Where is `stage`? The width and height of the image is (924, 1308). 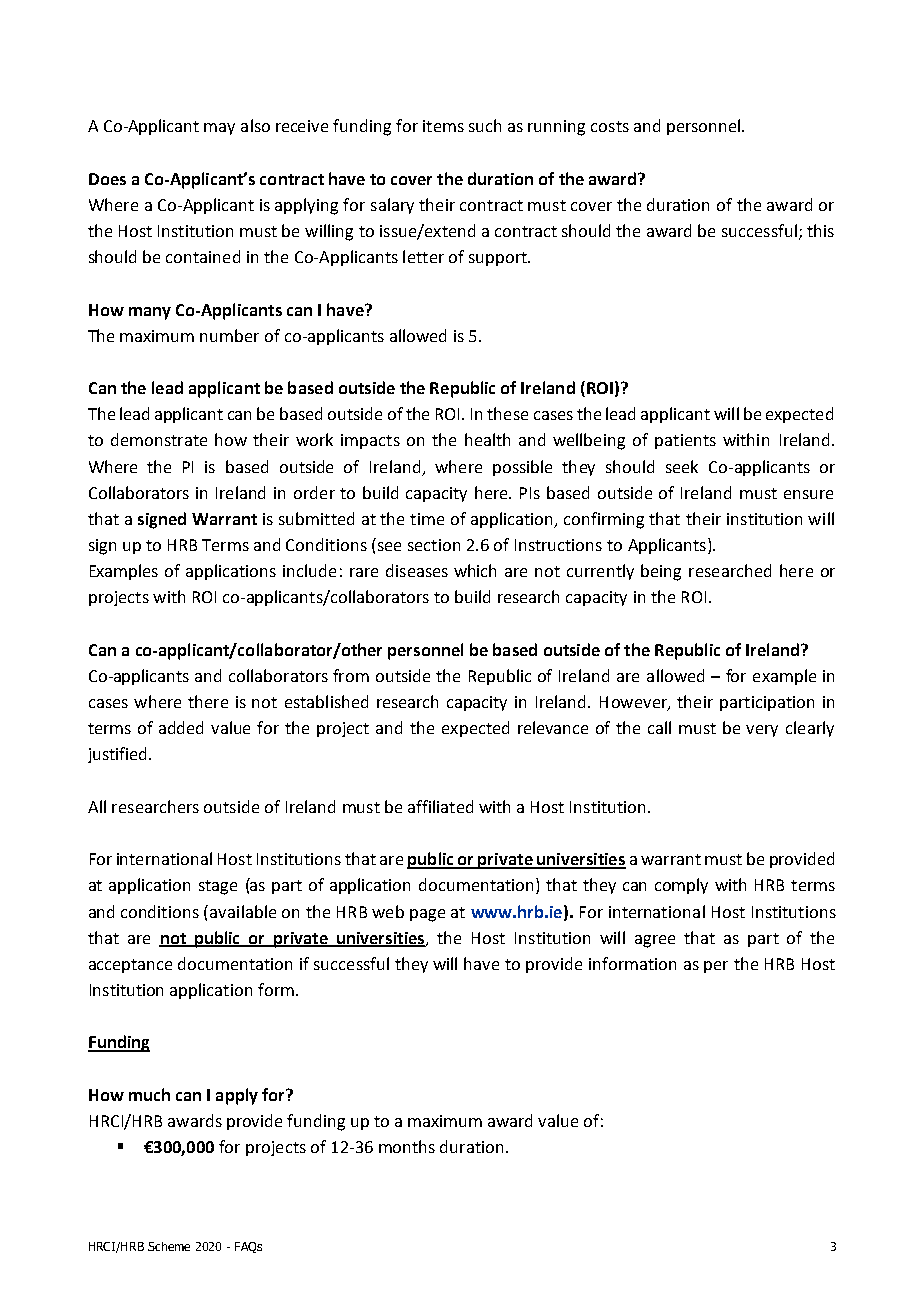
stage is located at coordinates (218, 887).
